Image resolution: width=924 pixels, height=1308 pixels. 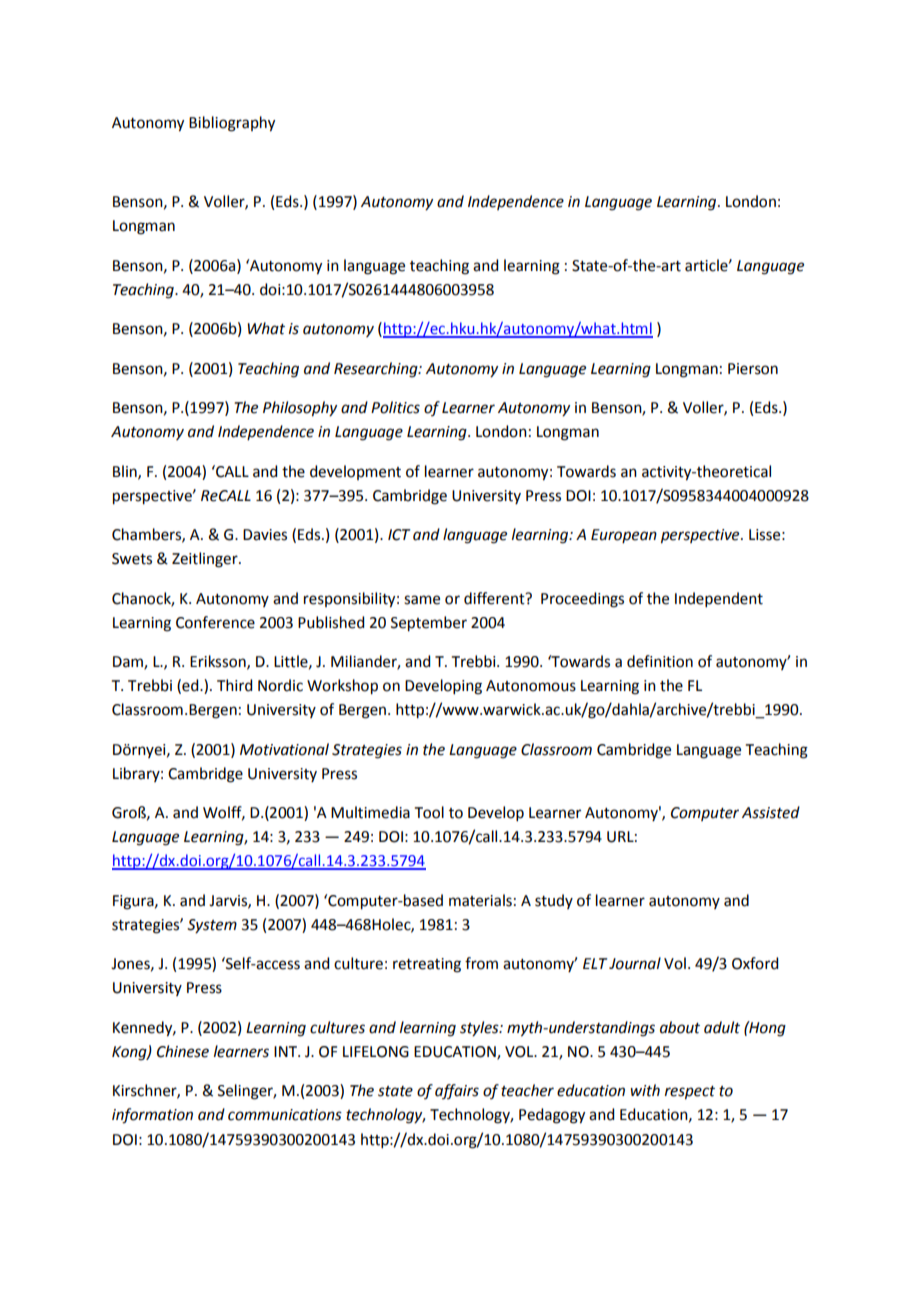 I want to click on affairs, so click(x=457, y=1091).
